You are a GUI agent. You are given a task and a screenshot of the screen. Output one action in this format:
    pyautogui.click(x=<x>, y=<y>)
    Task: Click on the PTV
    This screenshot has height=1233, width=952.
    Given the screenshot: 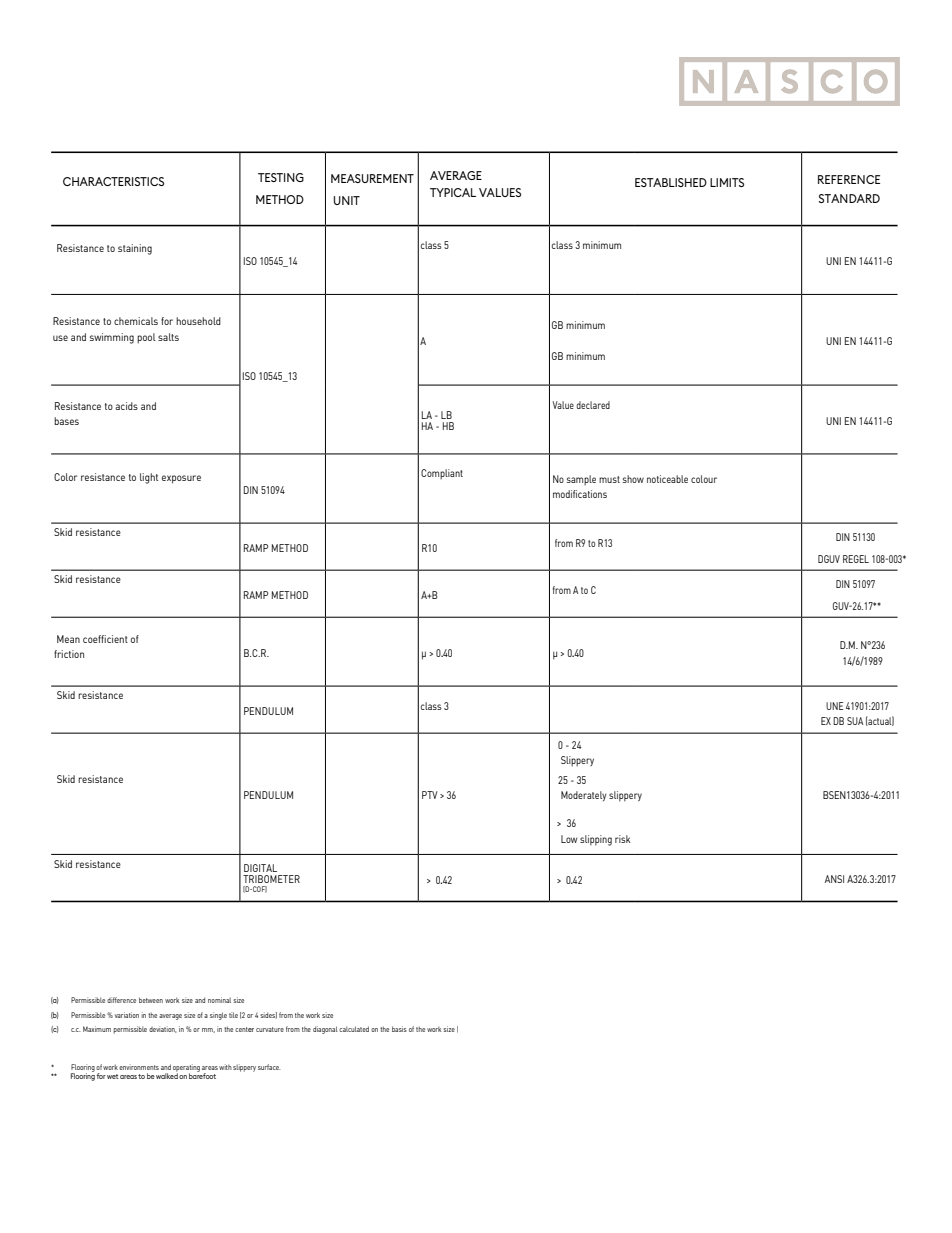 What is the action you would take?
    pyautogui.click(x=430, y=795)
